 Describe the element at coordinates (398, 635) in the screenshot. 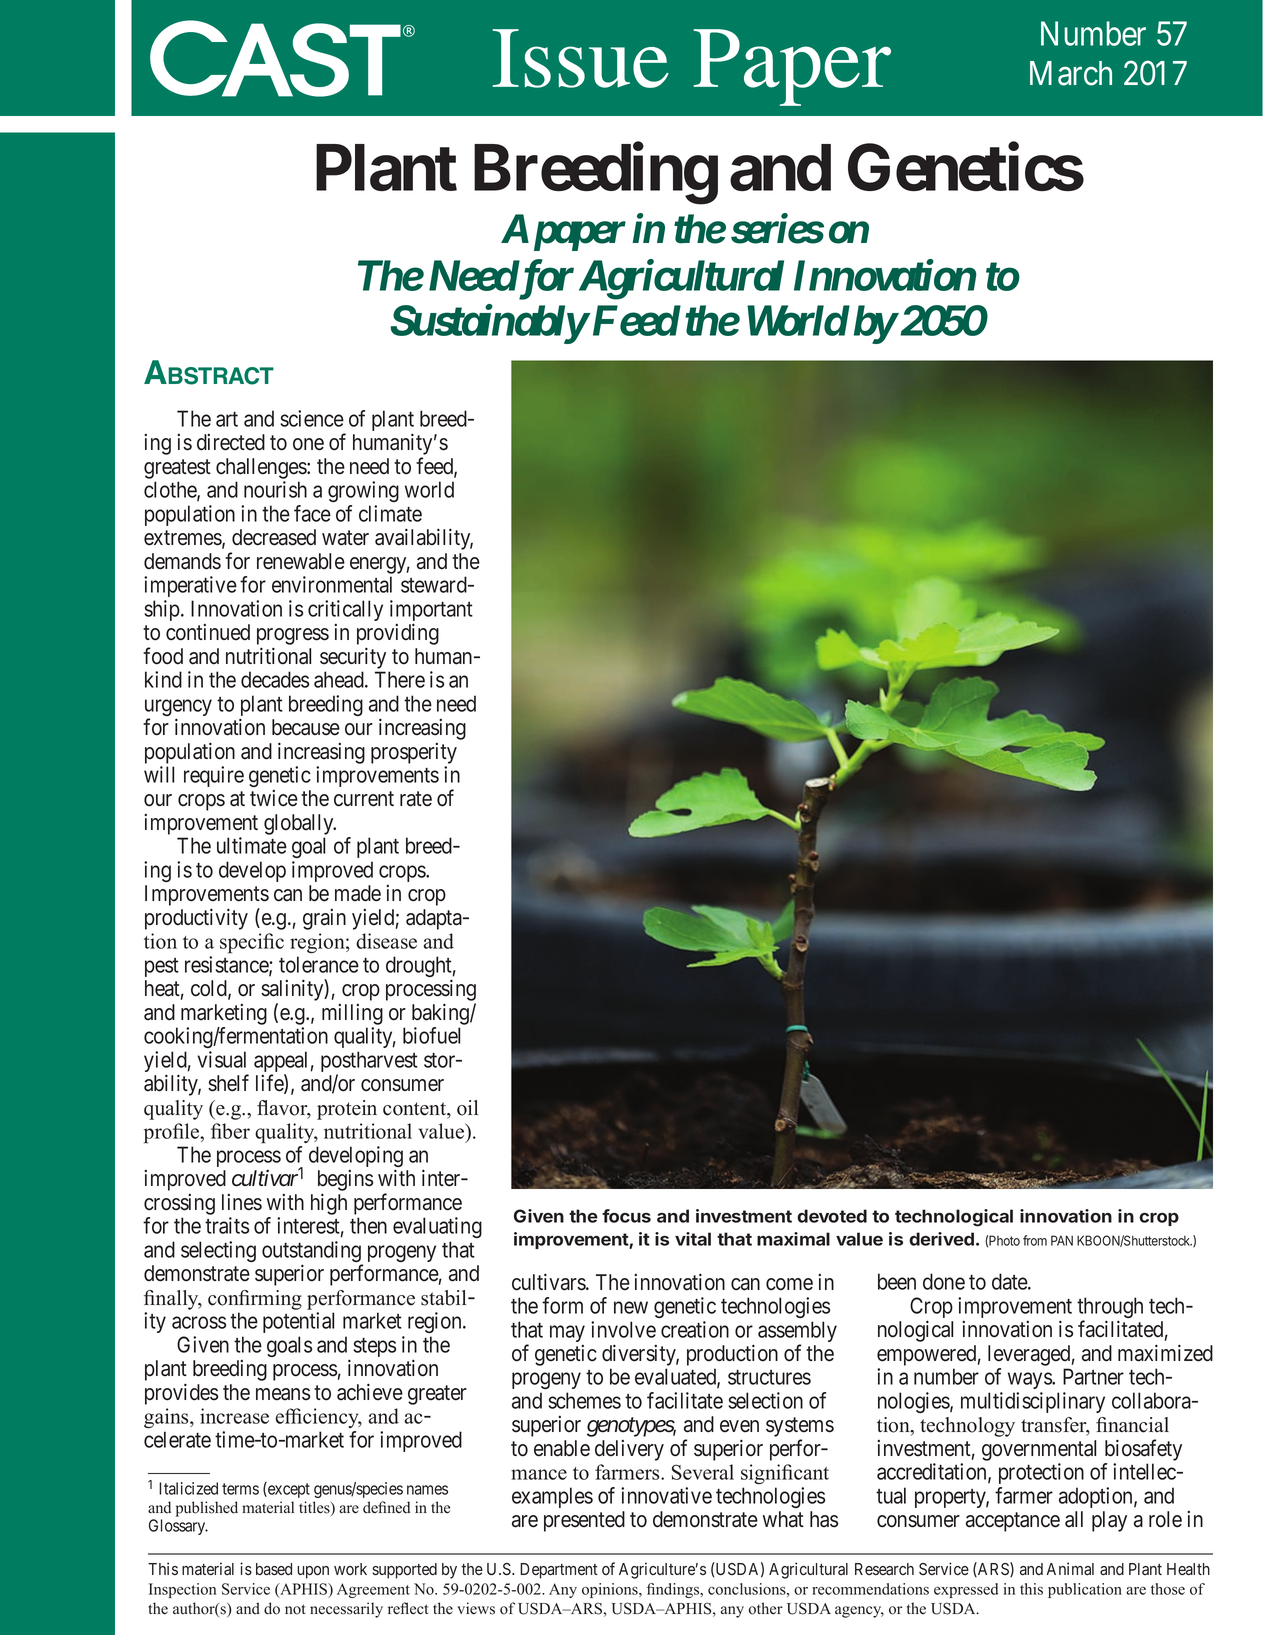

I see `providing` at that location.
